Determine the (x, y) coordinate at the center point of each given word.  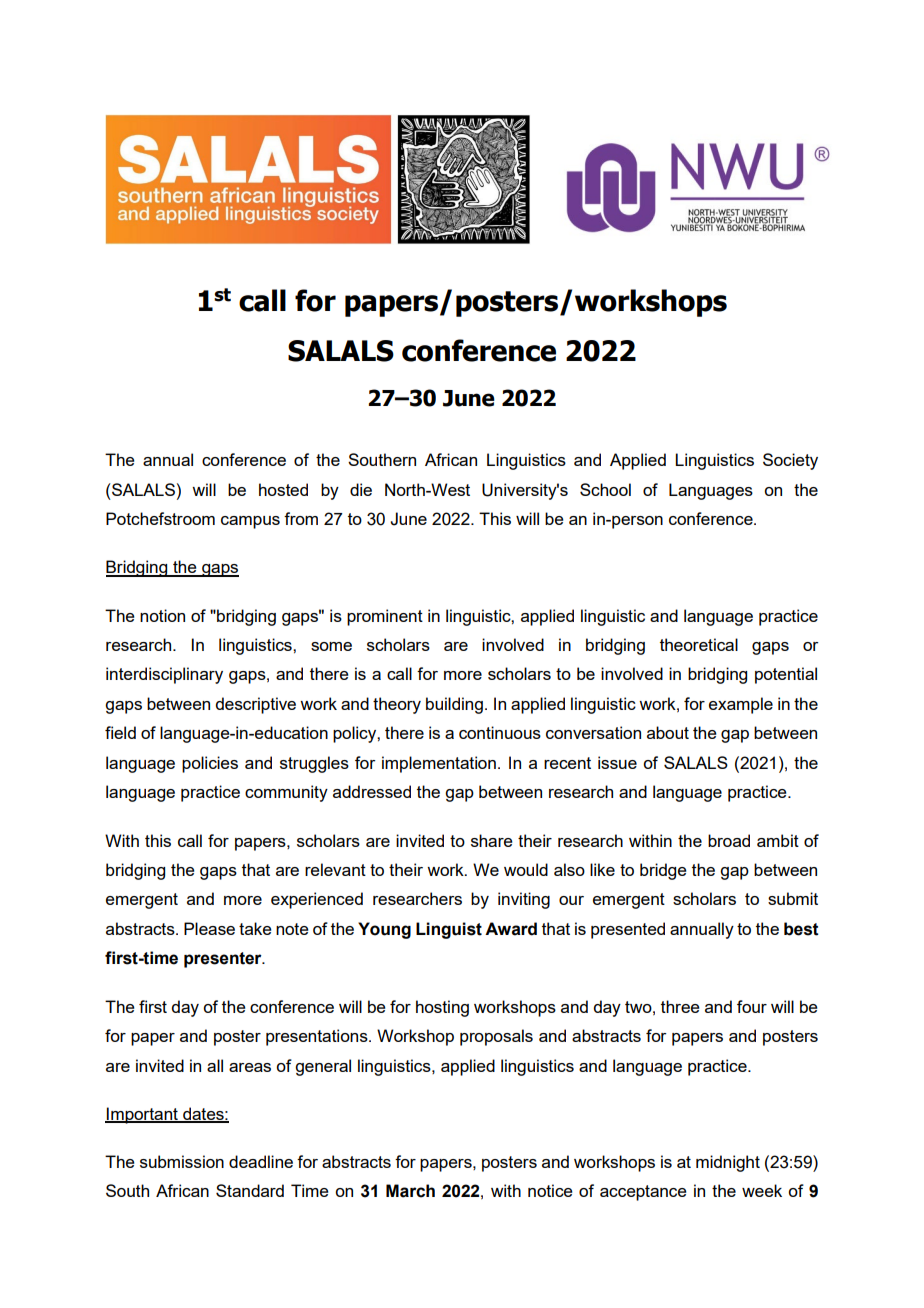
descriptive (255, 705)
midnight (728, 1163)
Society (790, 461)
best (801, 929)
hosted (283, 489)
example (741, 705)
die (361, 489)
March (410, 1191)
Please (209, 928)
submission (182, 1161)
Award (511, 929)
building (454, 705)
